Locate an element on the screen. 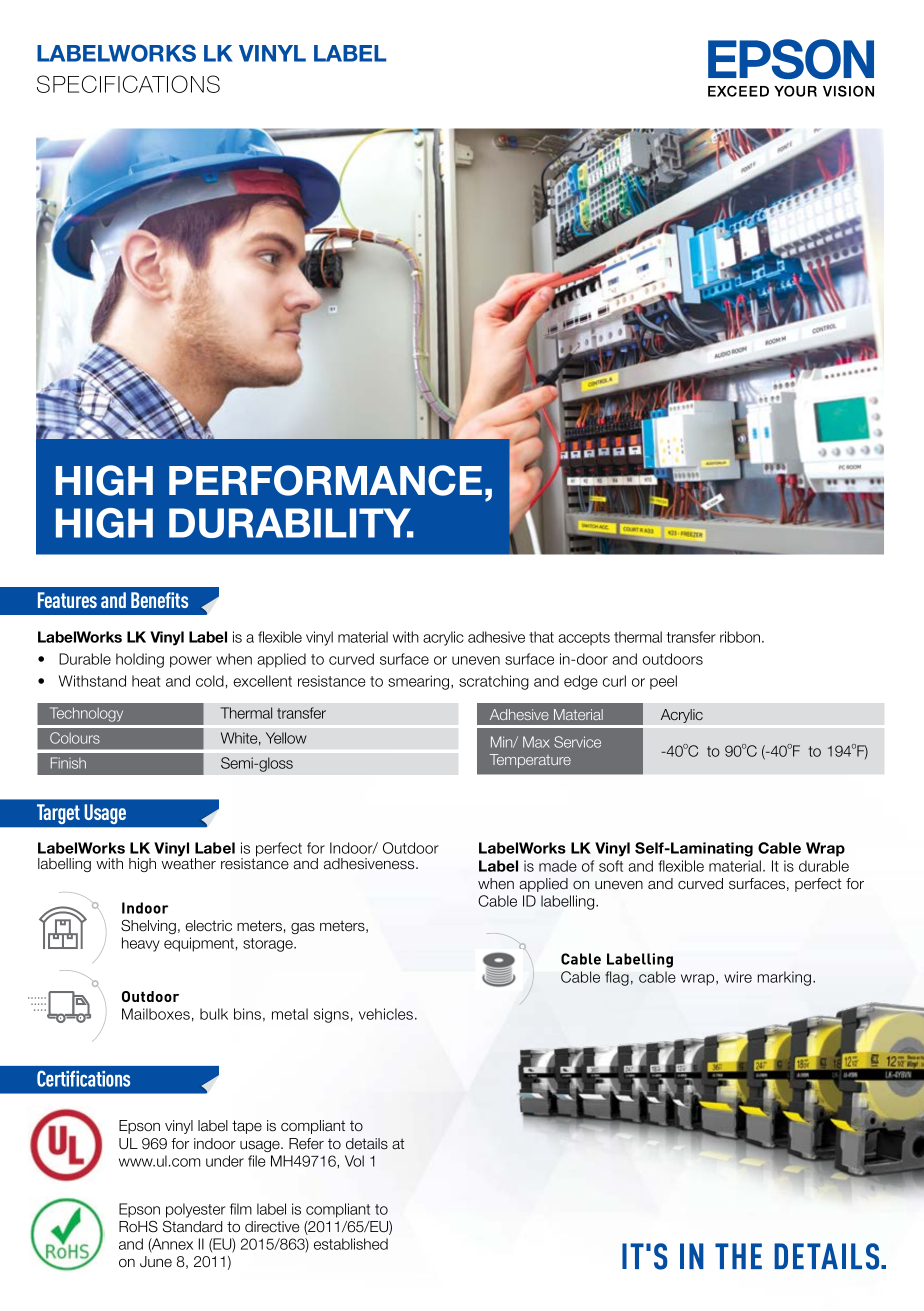 The width and height of the screenshot is (924, 1311). accepts is located at coordinates (584, 639).
